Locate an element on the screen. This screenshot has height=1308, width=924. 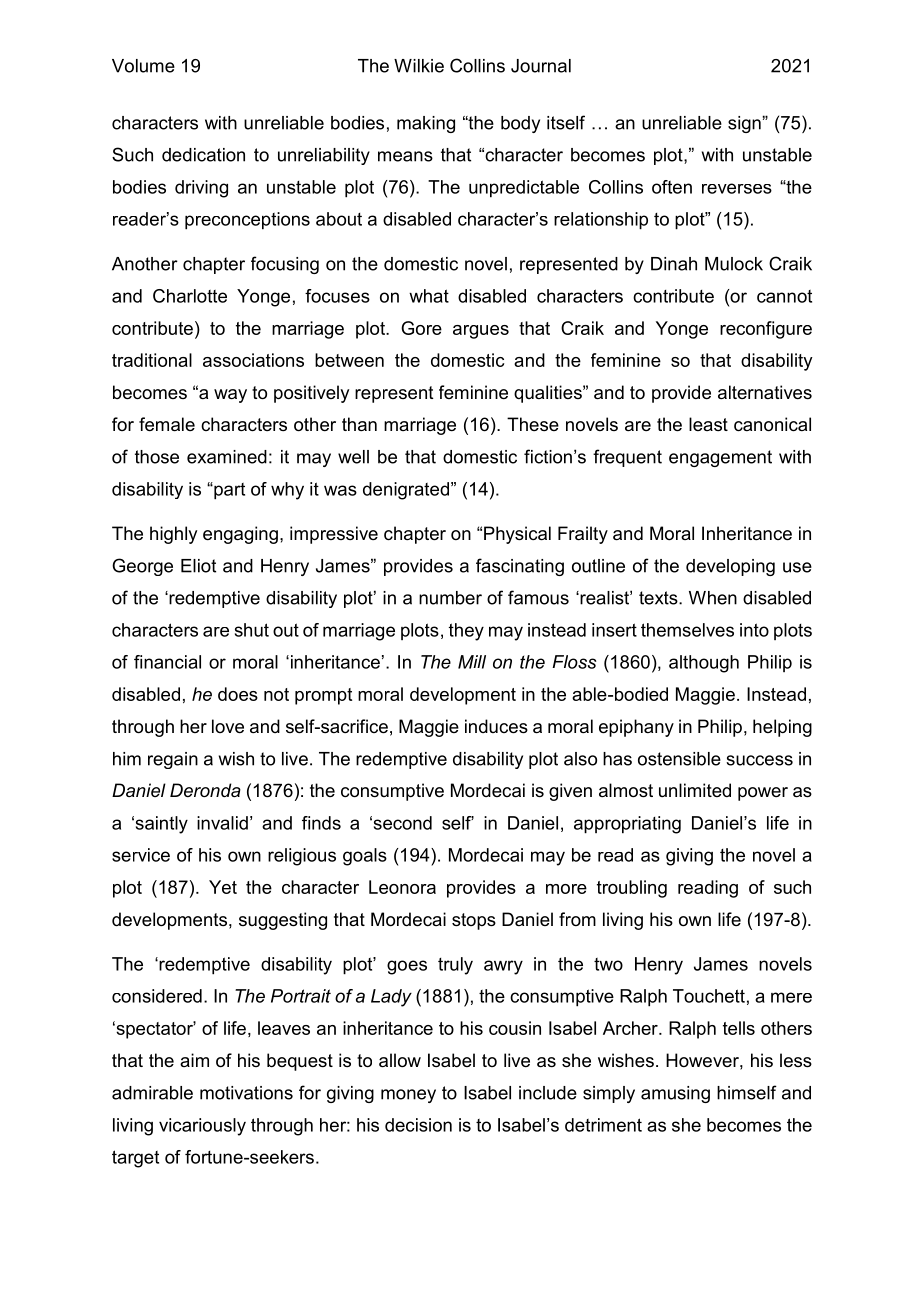
Yet is located at coordinates (223, 887).
